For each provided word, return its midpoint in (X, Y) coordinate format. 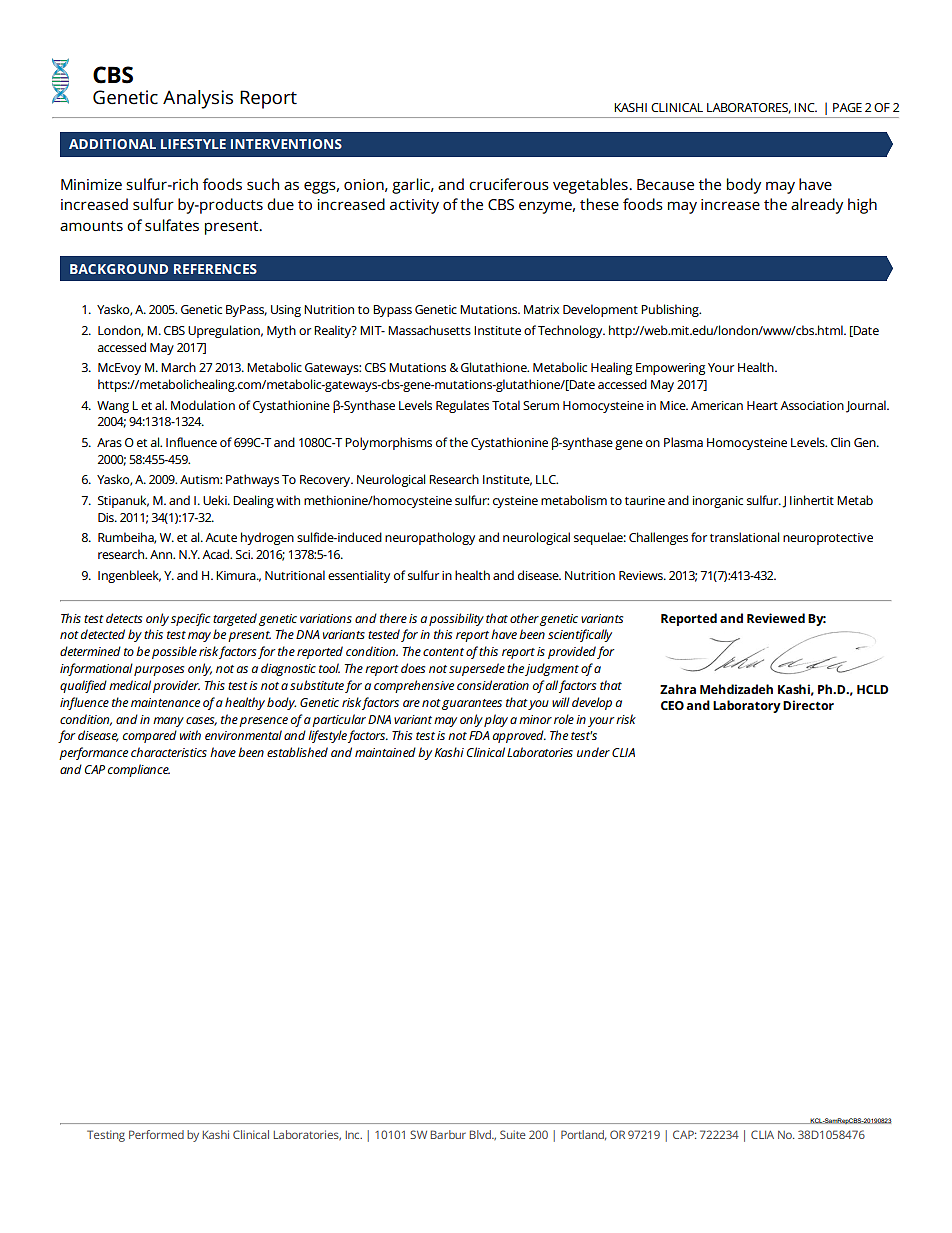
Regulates (462, 406)
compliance (139, 770)
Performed (156, 1134)
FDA (479, 735)
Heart (762, 405)
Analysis (198, 99)
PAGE (847, 107)
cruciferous (509, 184)
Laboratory (747, 706)
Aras (109, 442)
